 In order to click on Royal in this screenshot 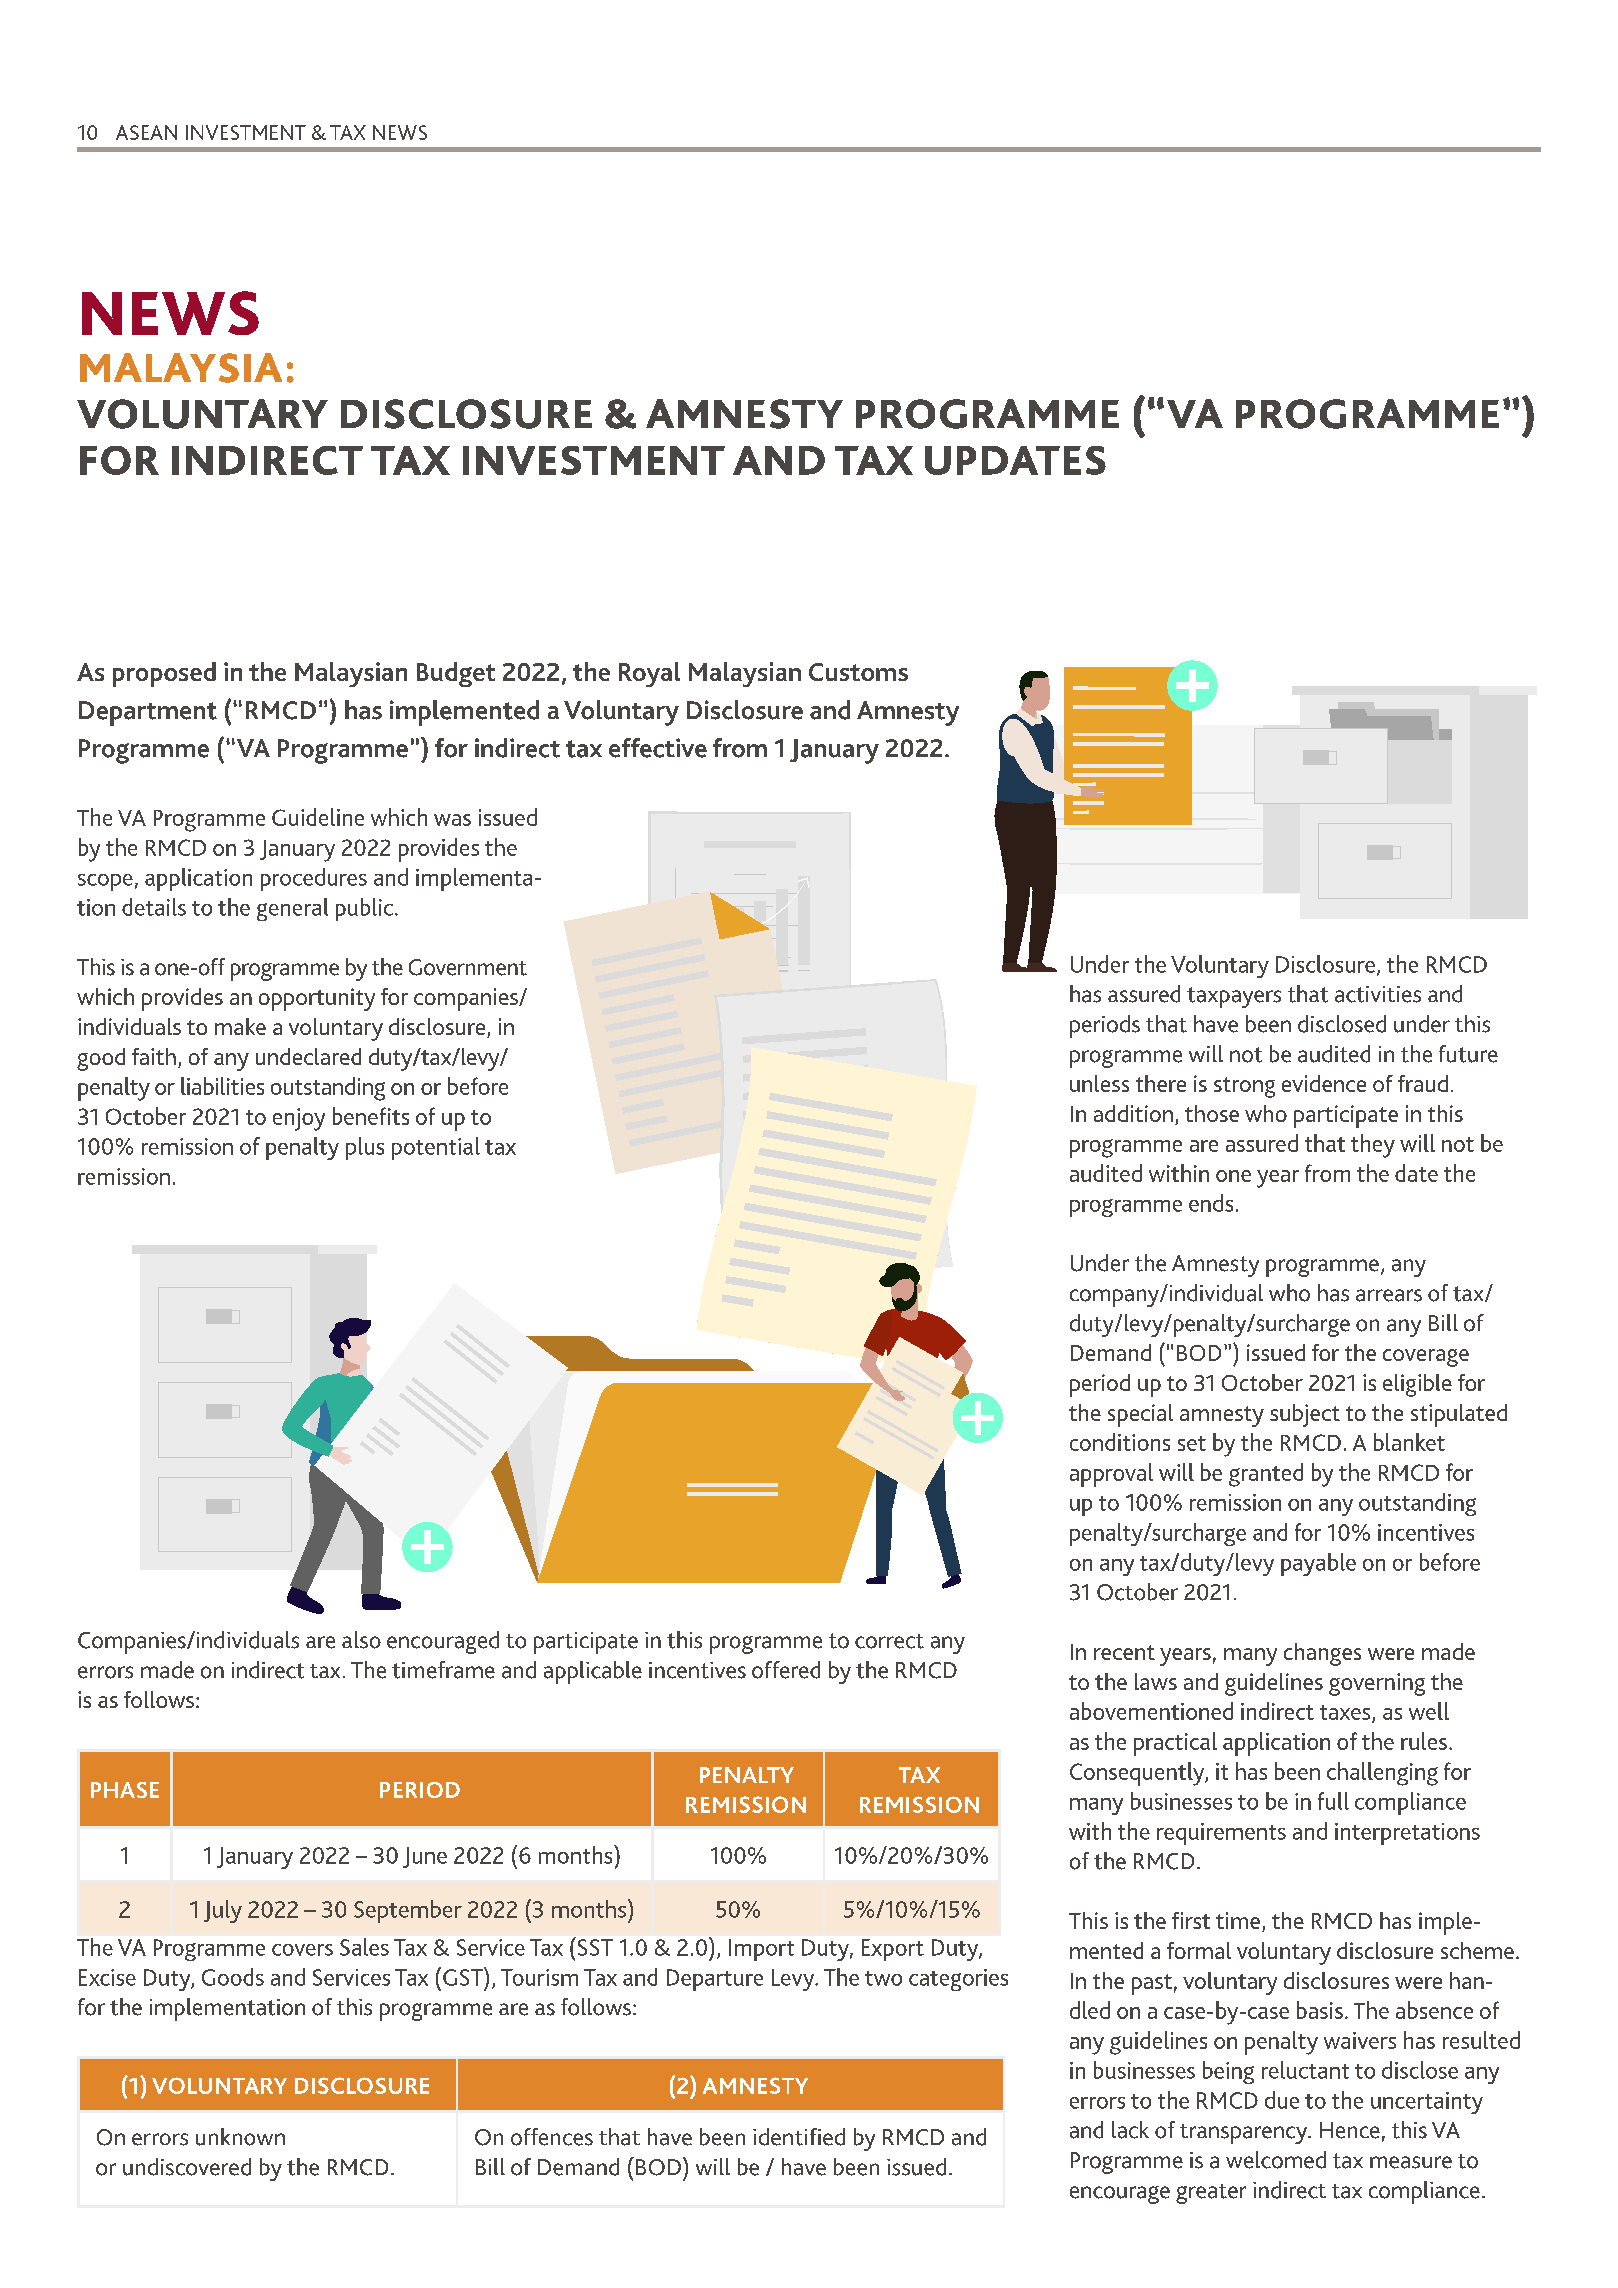, I will do `click(649, 674)`.
